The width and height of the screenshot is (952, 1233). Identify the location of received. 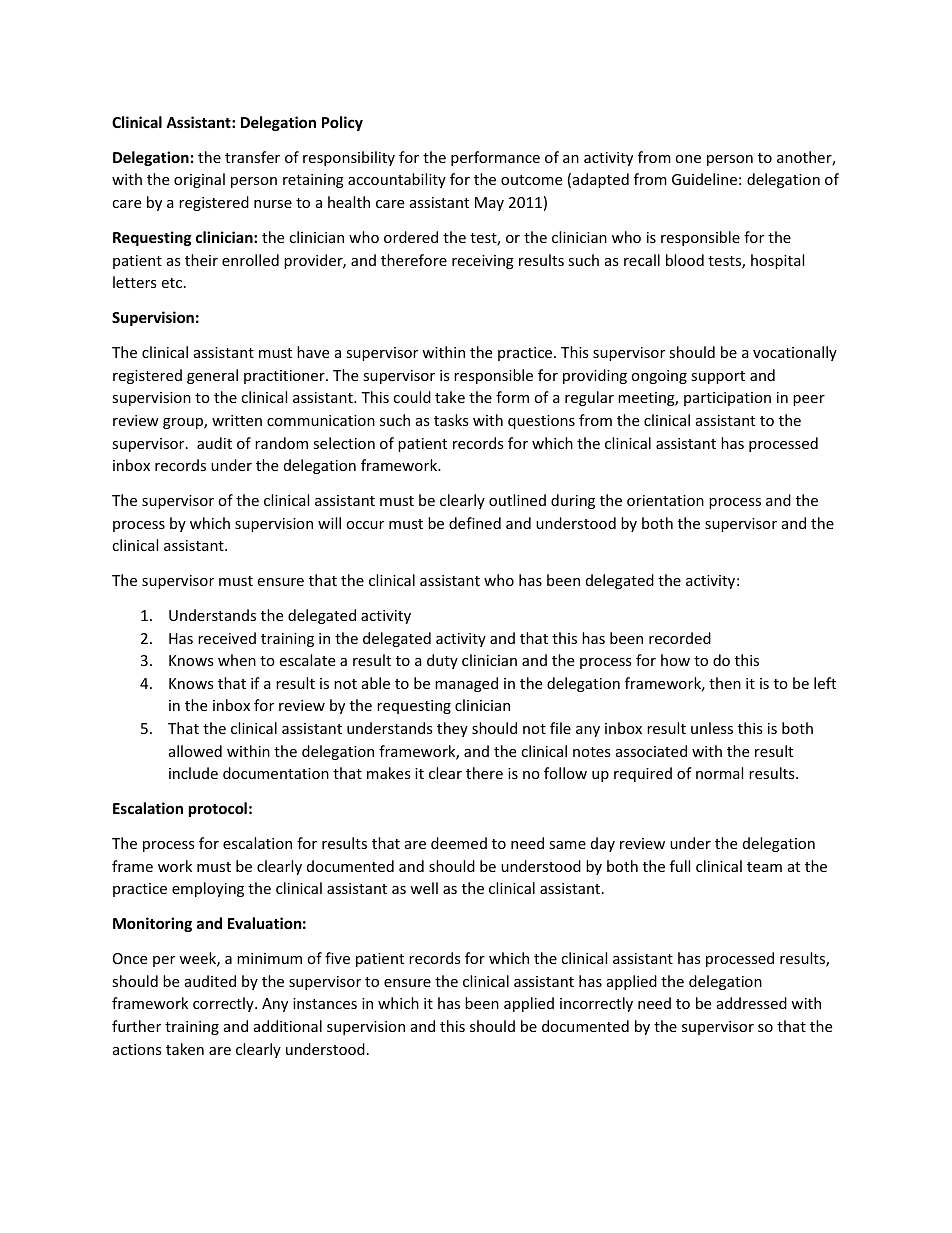
(227, 638).
